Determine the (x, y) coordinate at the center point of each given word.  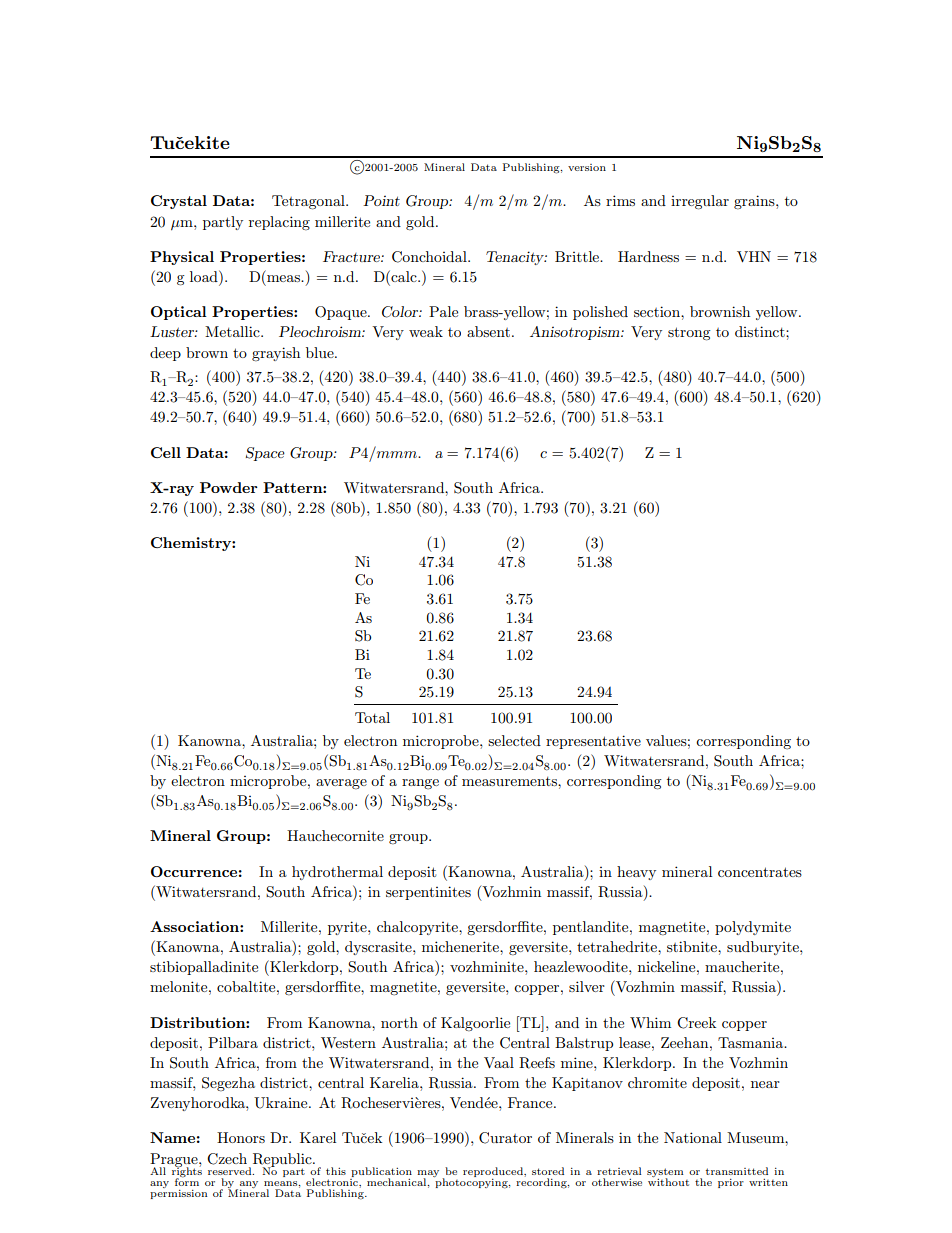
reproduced (494, 1172)
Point (381, 200)
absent (488, 331)
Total (372, 717)
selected (514, 740)
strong (689, 334)
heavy (636, 873)
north (399, 1022)
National (693, 1137)
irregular (700, 202)
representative (593, 742)
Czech (227, 1159)
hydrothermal (337, 873)
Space (265, 454)
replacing (279, 223)
